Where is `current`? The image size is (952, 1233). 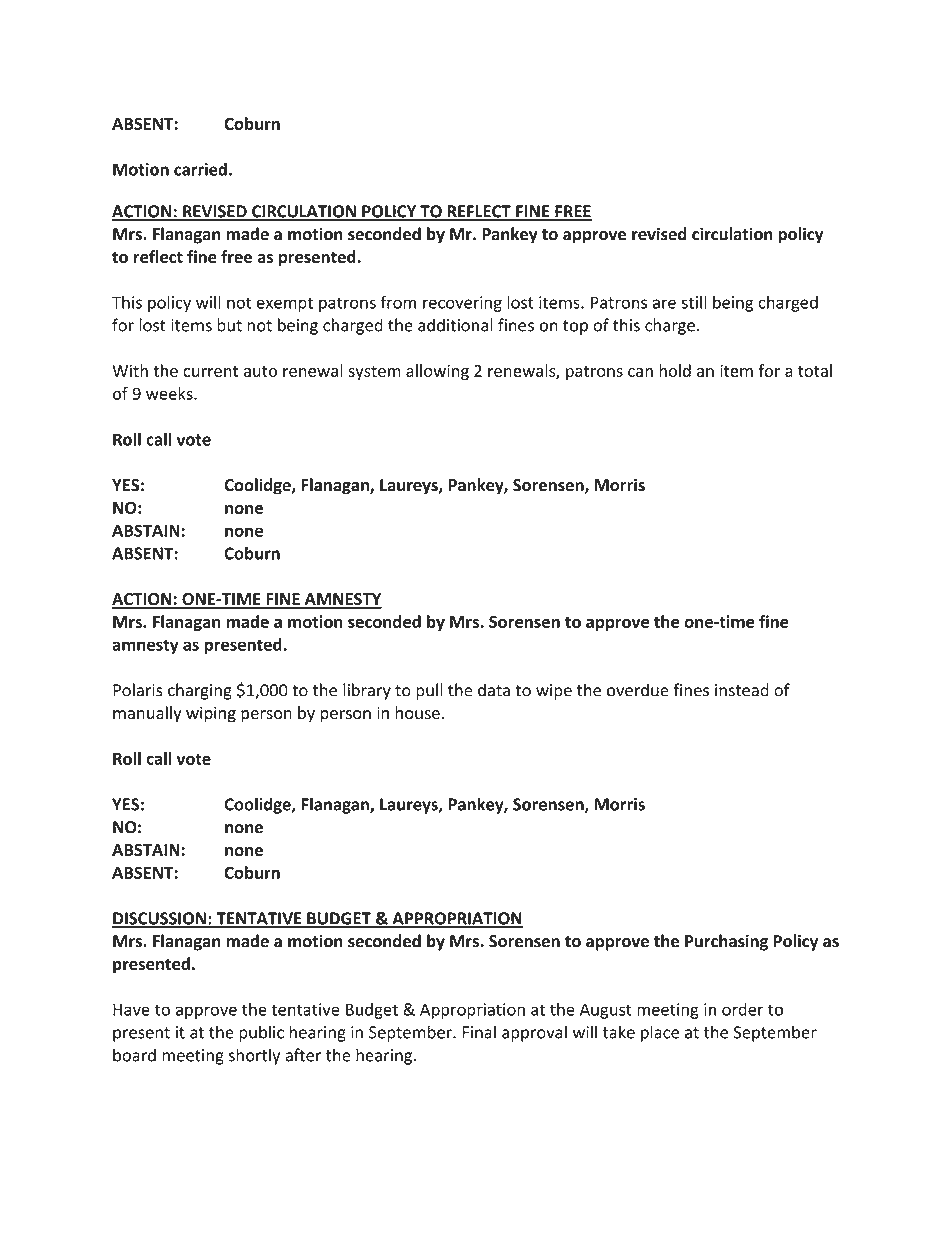 current is located at coordinates (210, 371).
